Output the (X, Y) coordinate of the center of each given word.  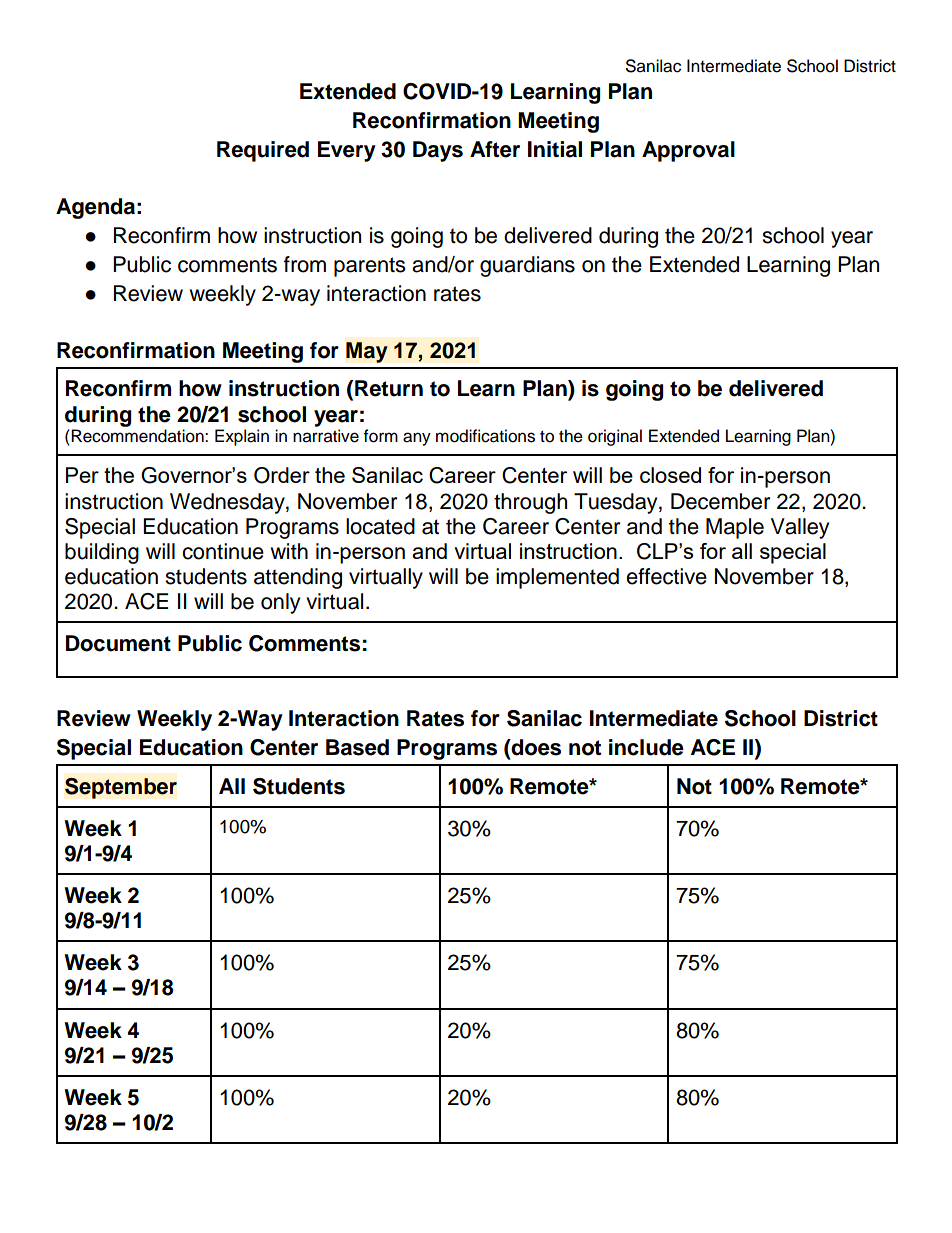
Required (263, 151)
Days (438, 151)
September (121, 788)
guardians (527, 266)
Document (118, 643)
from (305, 264)
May (367, 352)
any (417, 439)
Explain (242, 437)
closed (670, 475)
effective (666, 576)
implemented (557, 578)
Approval (688, 151)
